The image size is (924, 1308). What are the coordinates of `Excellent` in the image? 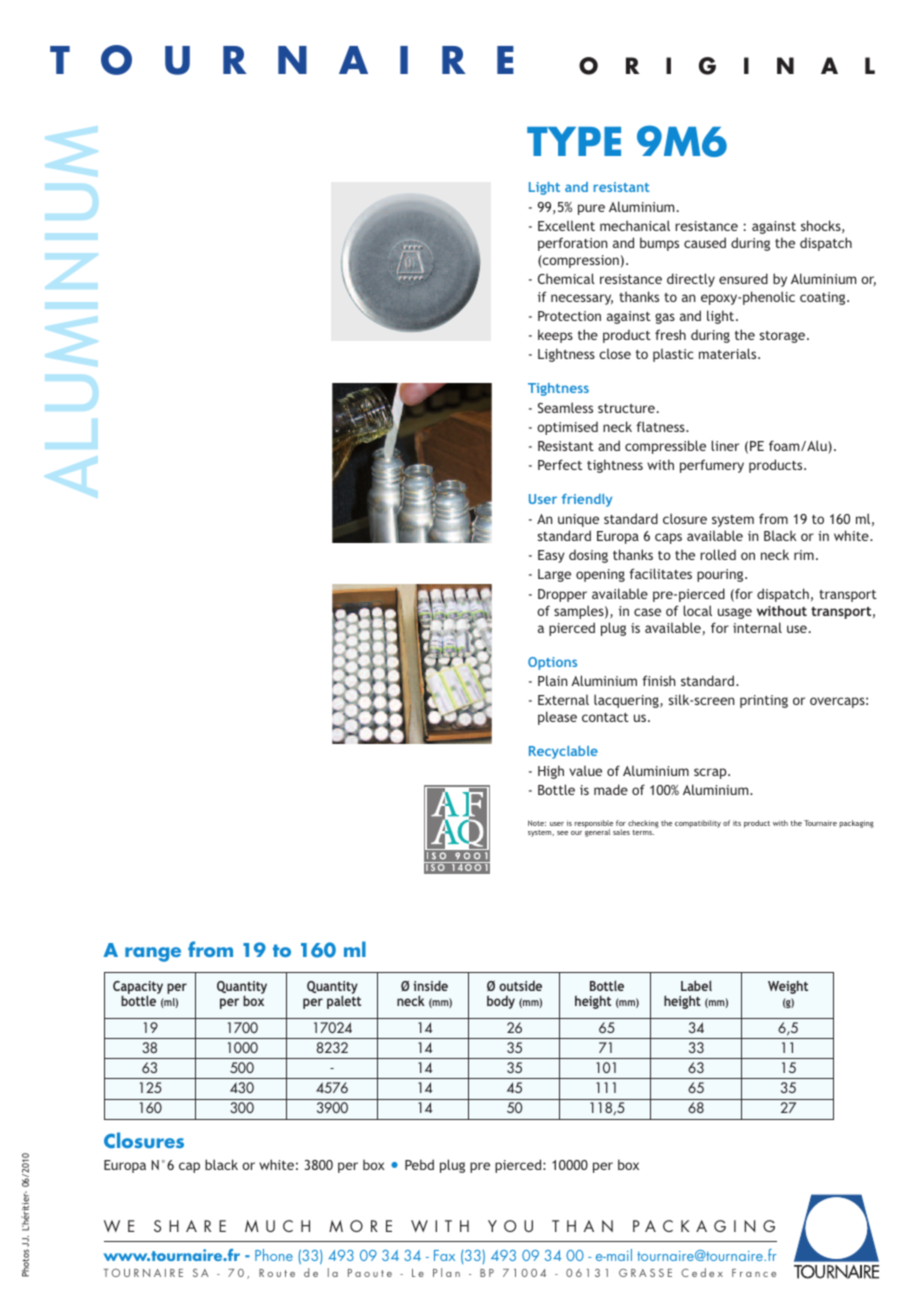 It's located at (566, 225).
